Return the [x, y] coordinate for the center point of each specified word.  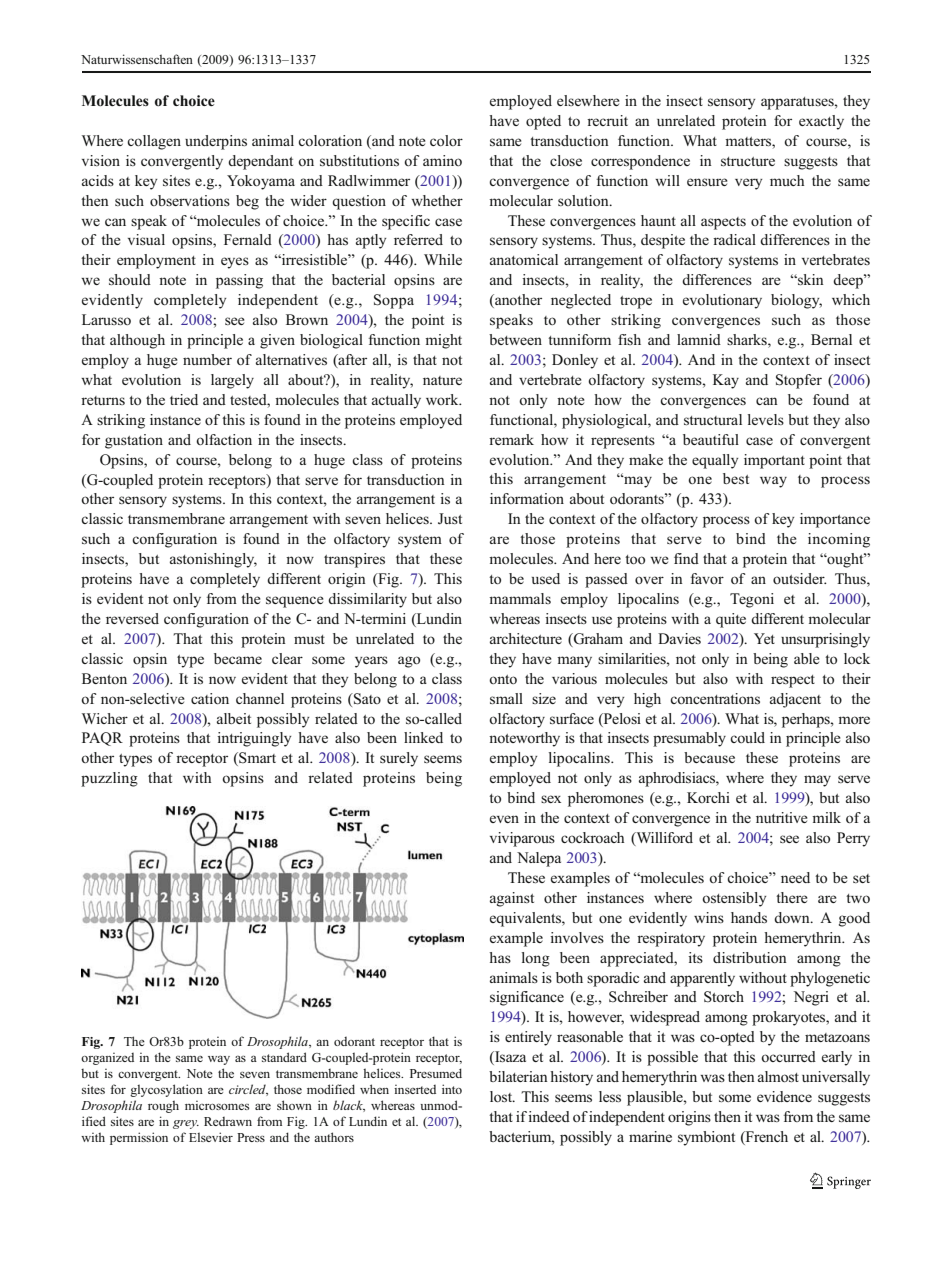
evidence [784, 1096]
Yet [764, 638]
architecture [526, 638]
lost [502, 1096]
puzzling [109, 779]
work [443, 399]
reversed [132, 618]
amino [442, 160]
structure [748, 161]
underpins [216, 142]
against [512, 899]
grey [186, 1124]
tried [184, 399]
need [795, 877]
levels [766, 419]
